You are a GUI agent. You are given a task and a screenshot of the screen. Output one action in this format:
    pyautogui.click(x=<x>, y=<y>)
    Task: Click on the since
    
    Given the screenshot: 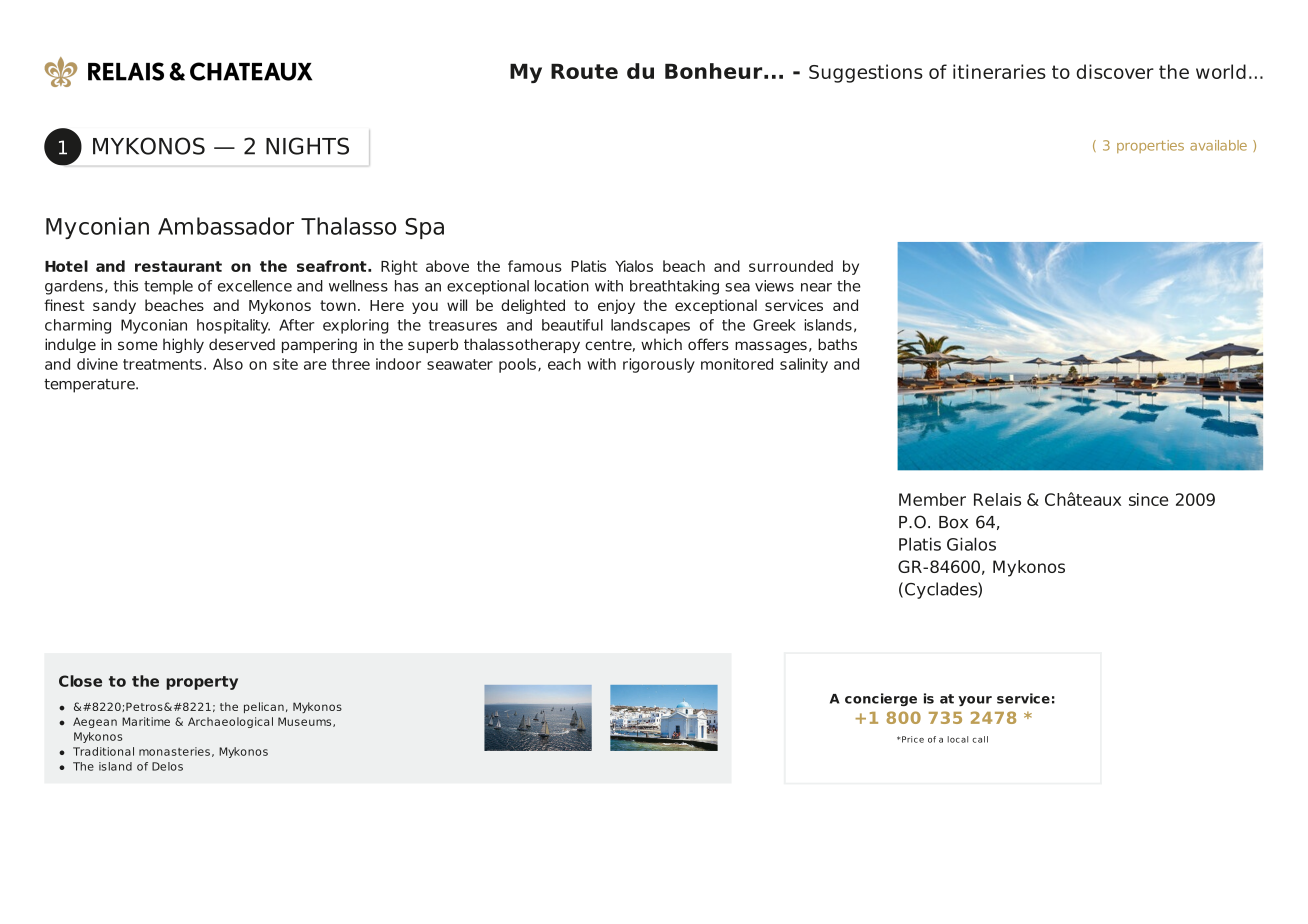 What is the action you would take?
    pyautogui.click(x=1148, y=499)
